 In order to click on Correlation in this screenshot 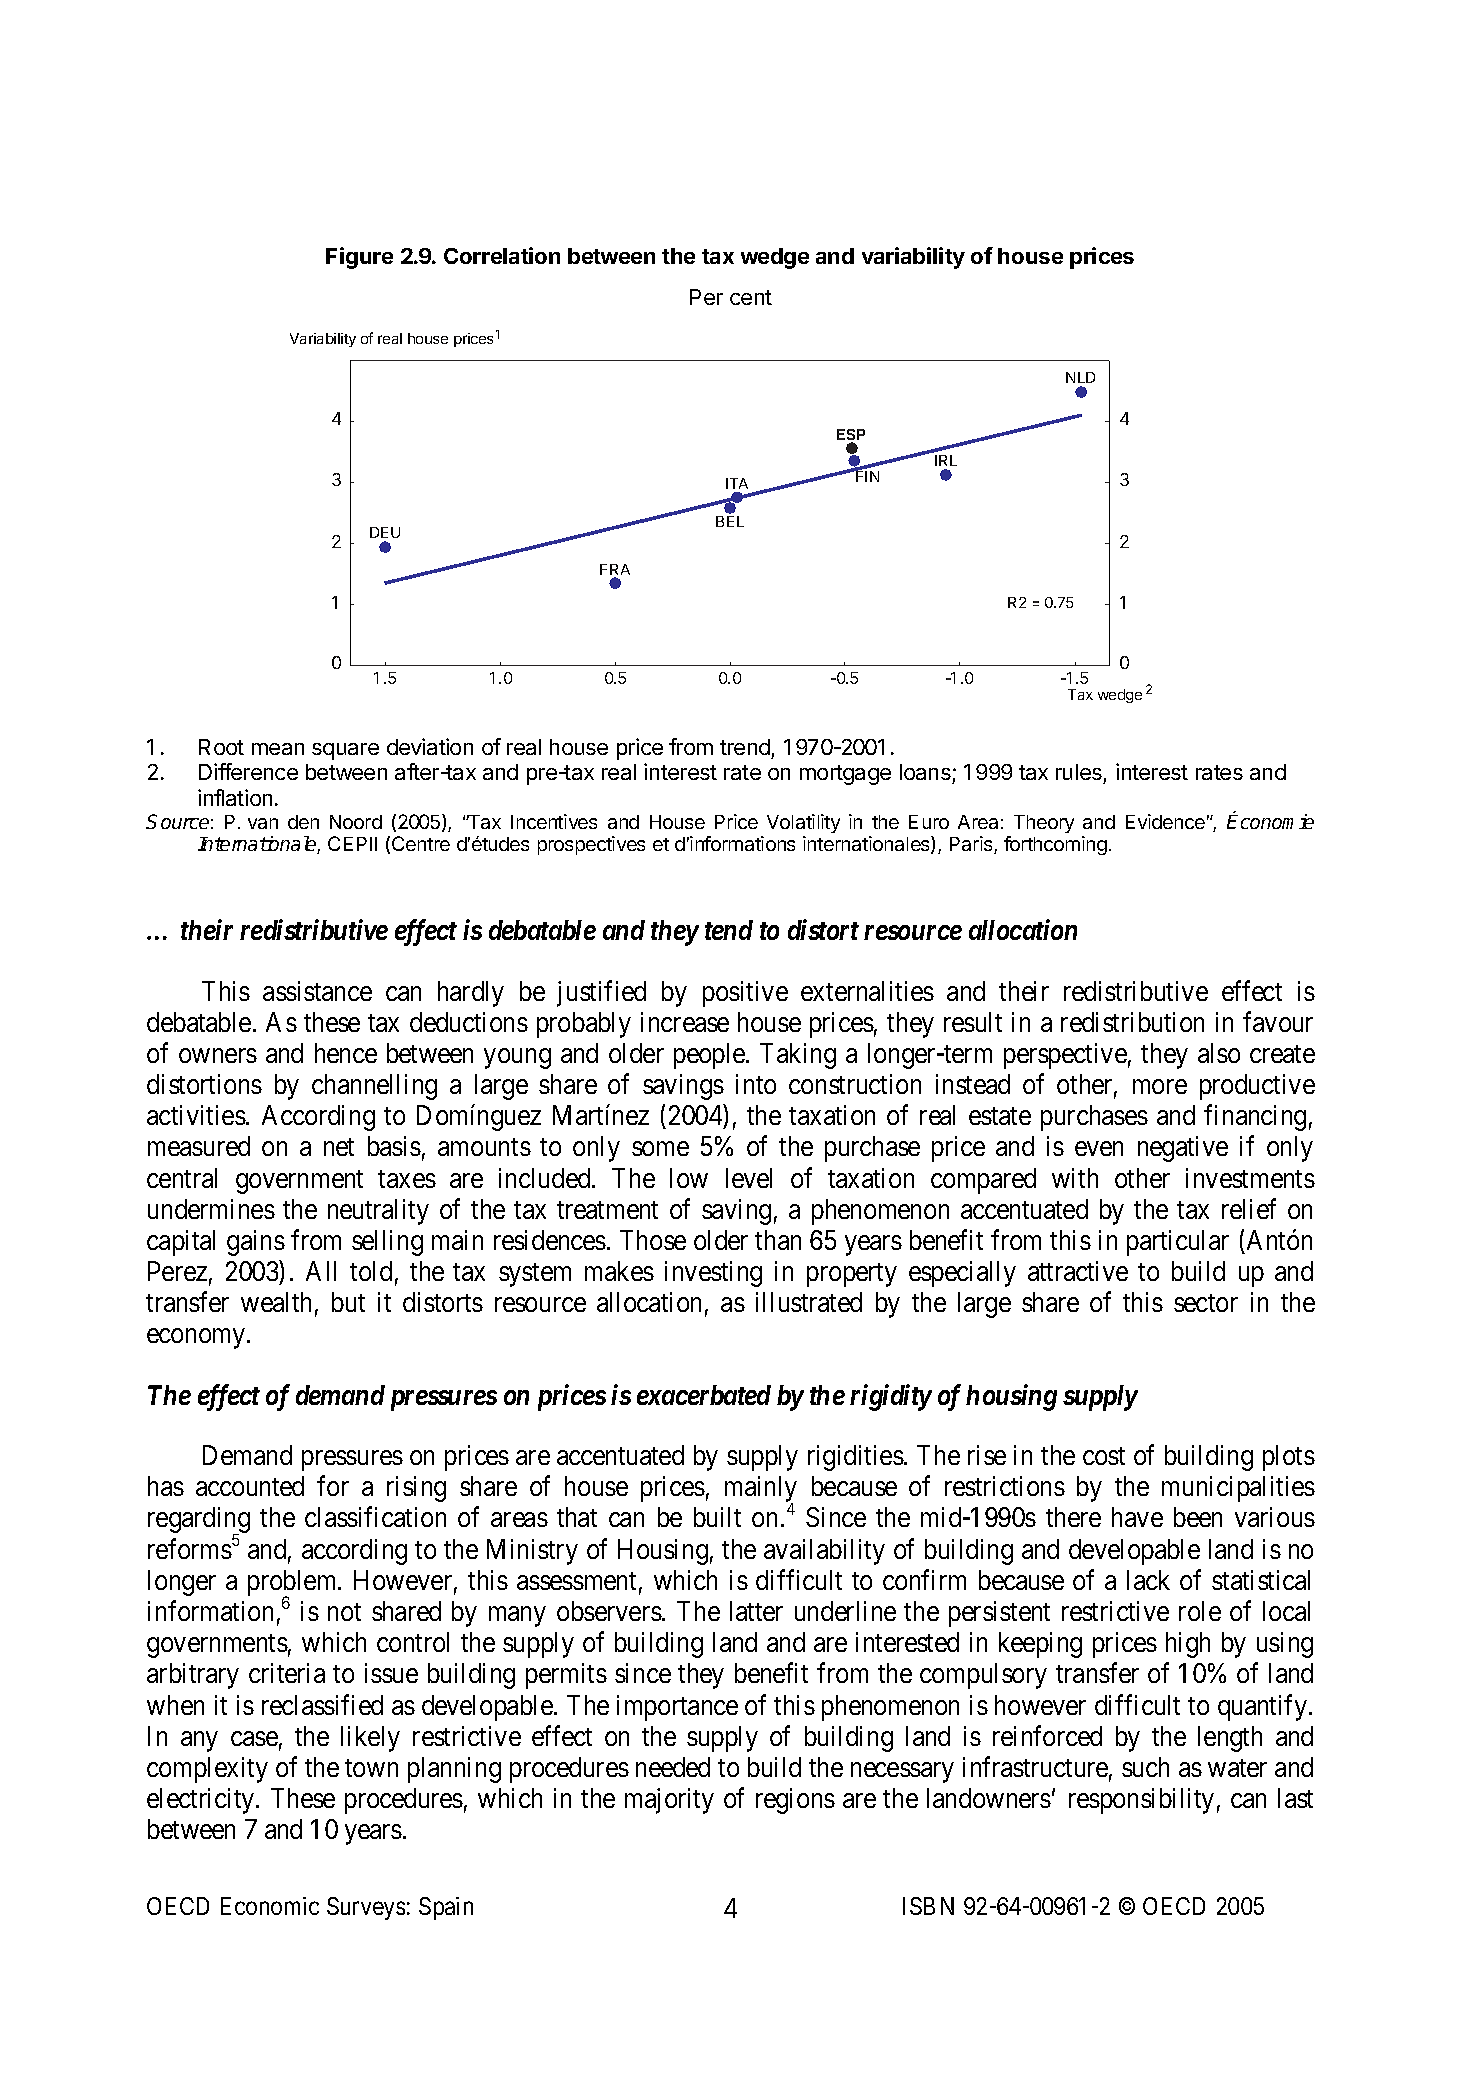, I will do `click(502, 255)`.
